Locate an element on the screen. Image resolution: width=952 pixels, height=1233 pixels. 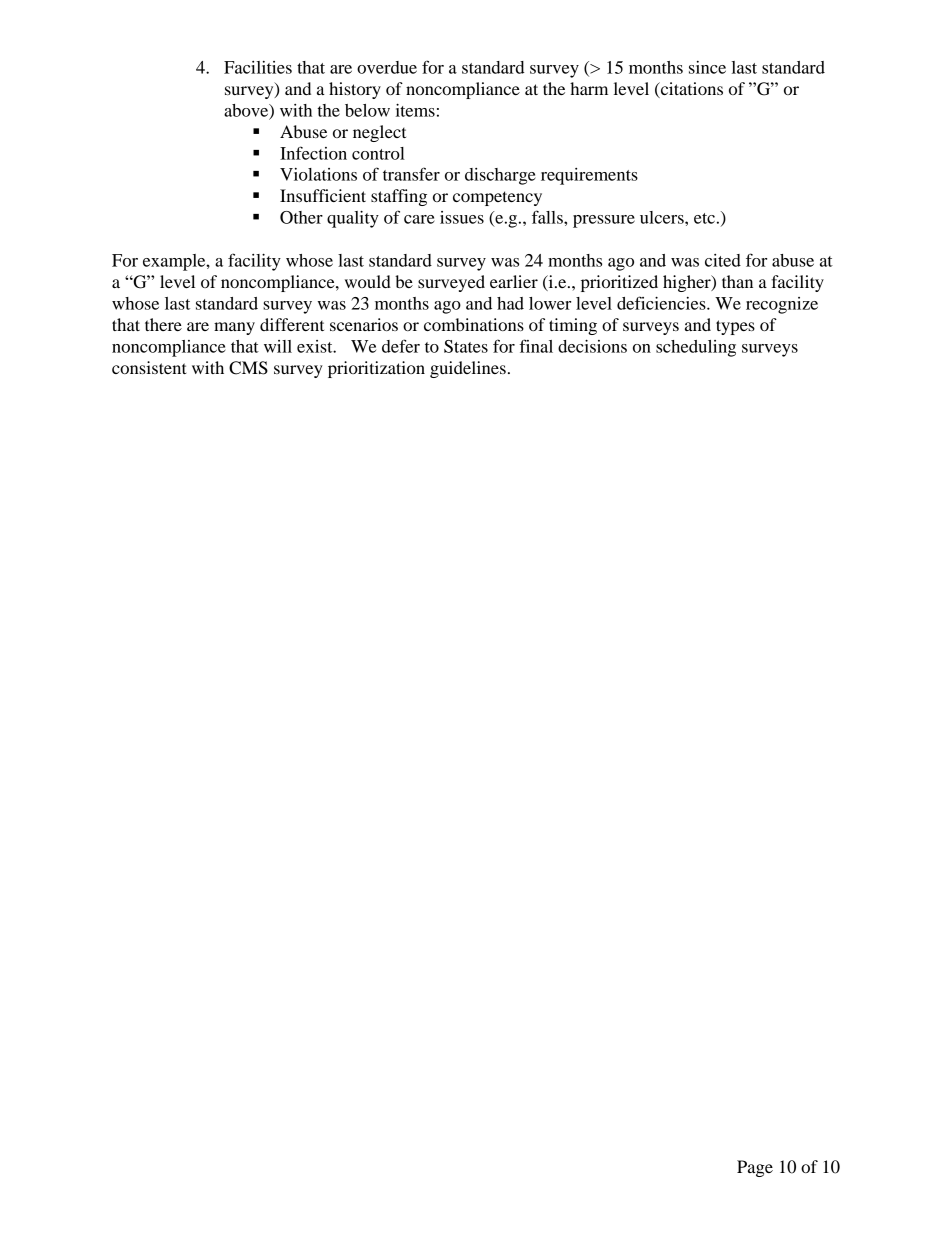
citations is located at coordinates (691, 88).
